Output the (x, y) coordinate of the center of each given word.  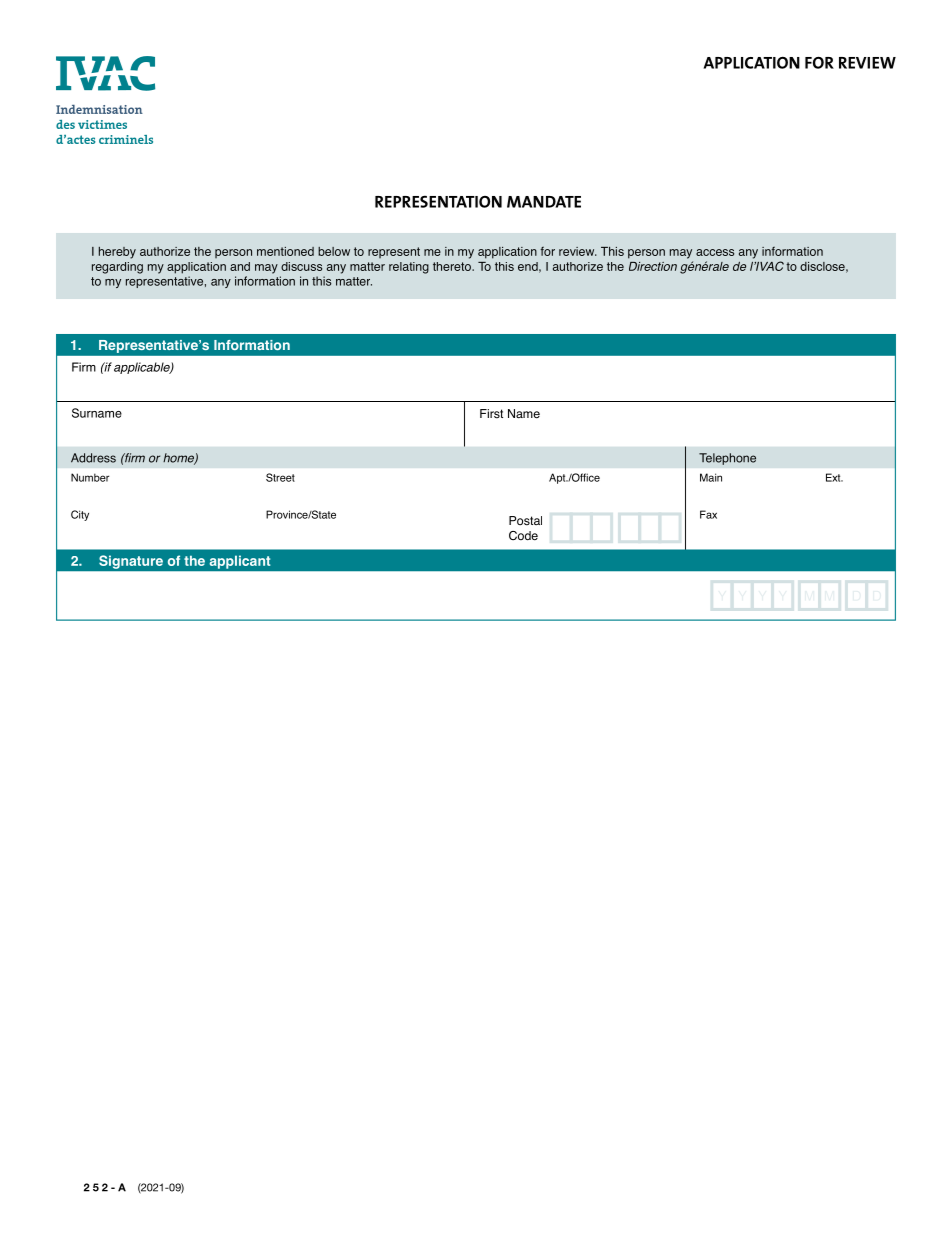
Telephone (727, 459)
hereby (117, 253)
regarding (117, 268)
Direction (653, 266)
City (80, 515)
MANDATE (544, 202)
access (715, 252)
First (491, 414)
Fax (708, 514)
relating (409, 268)
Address (93, 458)
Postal (525, 521)
